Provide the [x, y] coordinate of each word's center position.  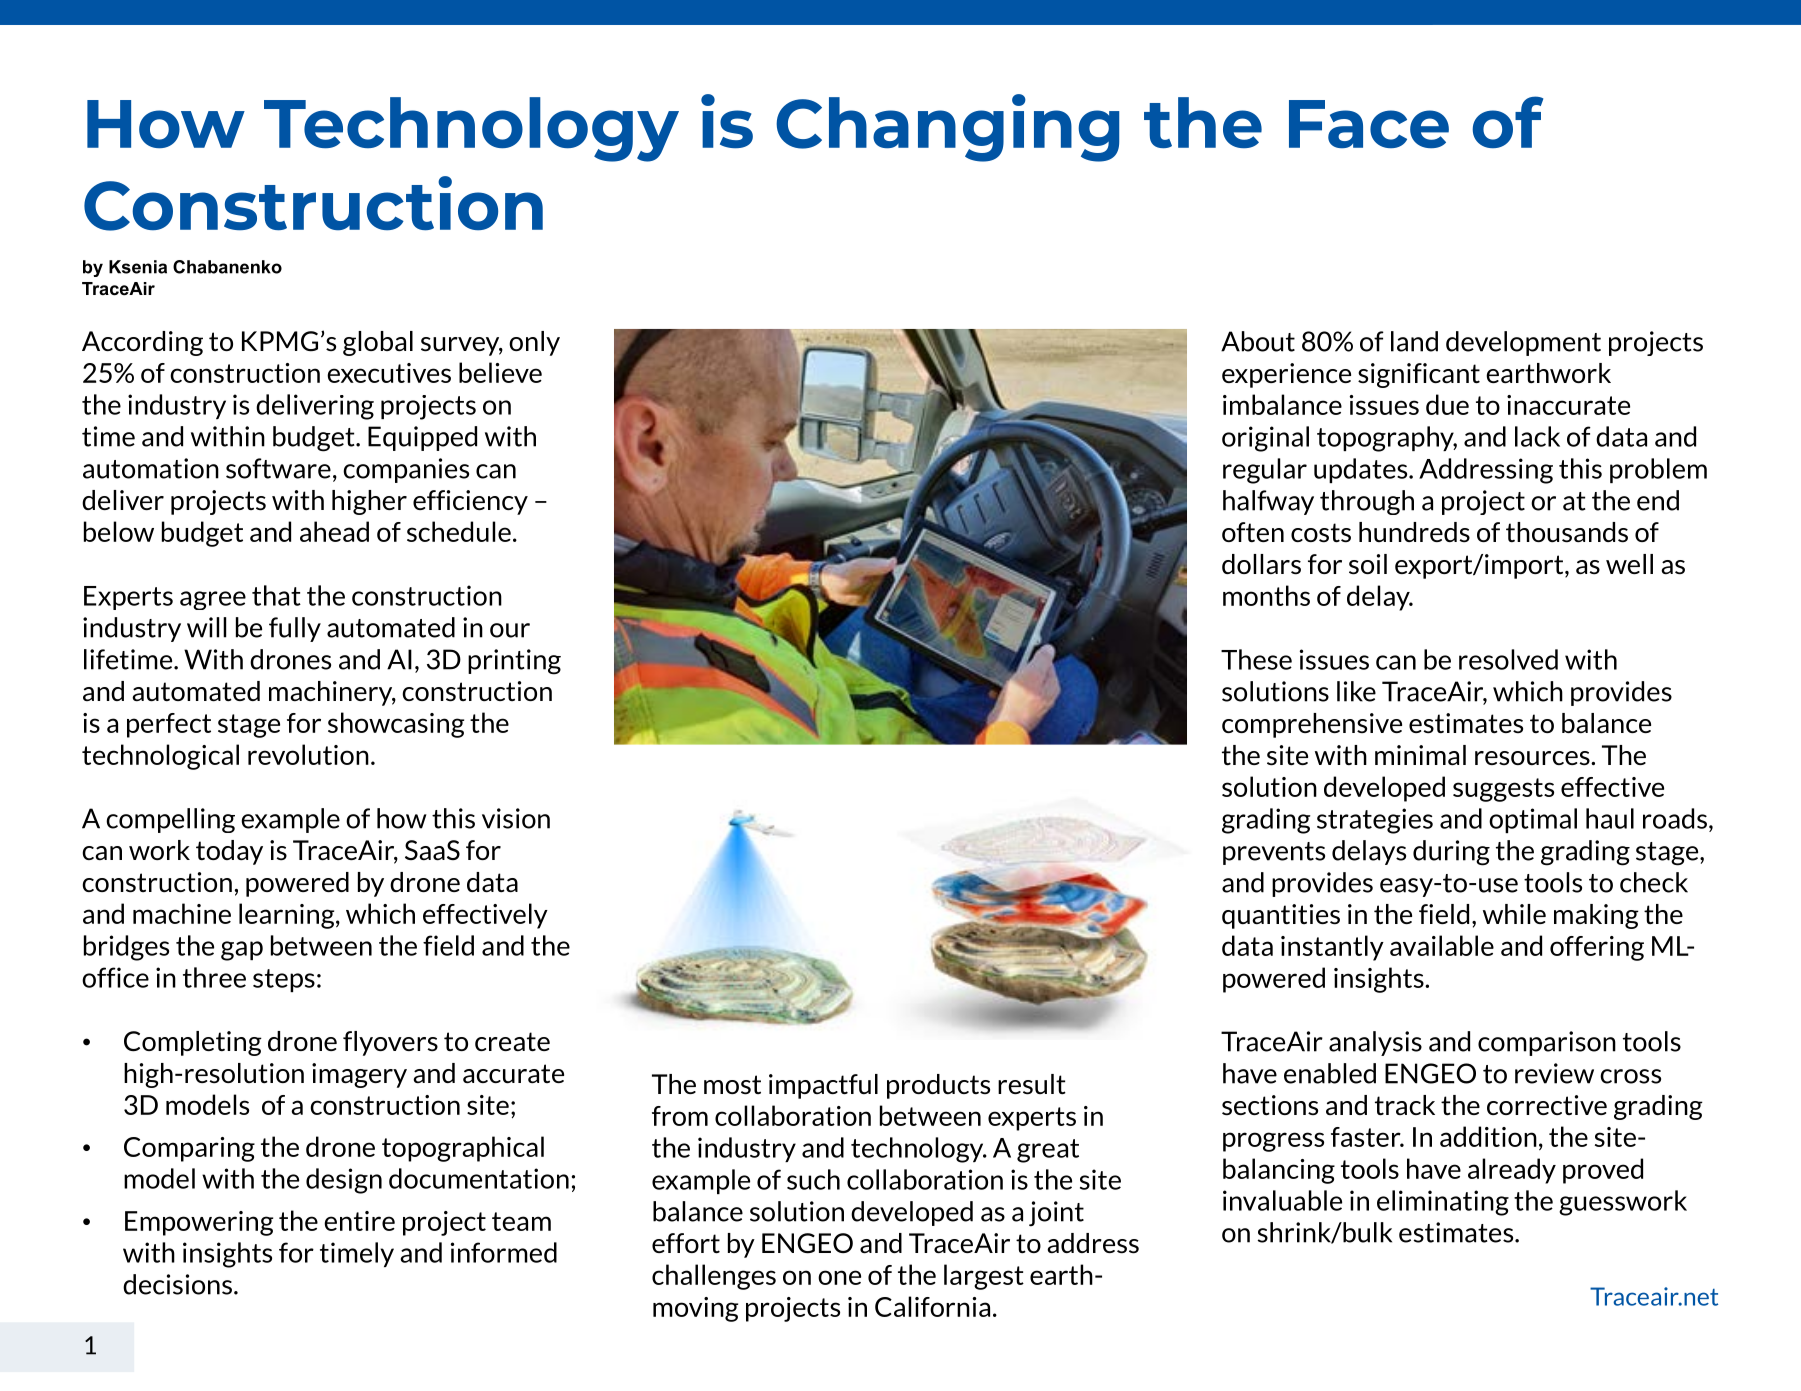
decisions [177, 1284]
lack [1537, 436]
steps [284, 980]
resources [1533, 758]
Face [1369, 124]
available [1442, 945]
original [1265, 439]
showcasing [396, 725]
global [378, 343]
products [938, 1086]
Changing [947, 128]
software [278, 468]
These [1256, 659]
